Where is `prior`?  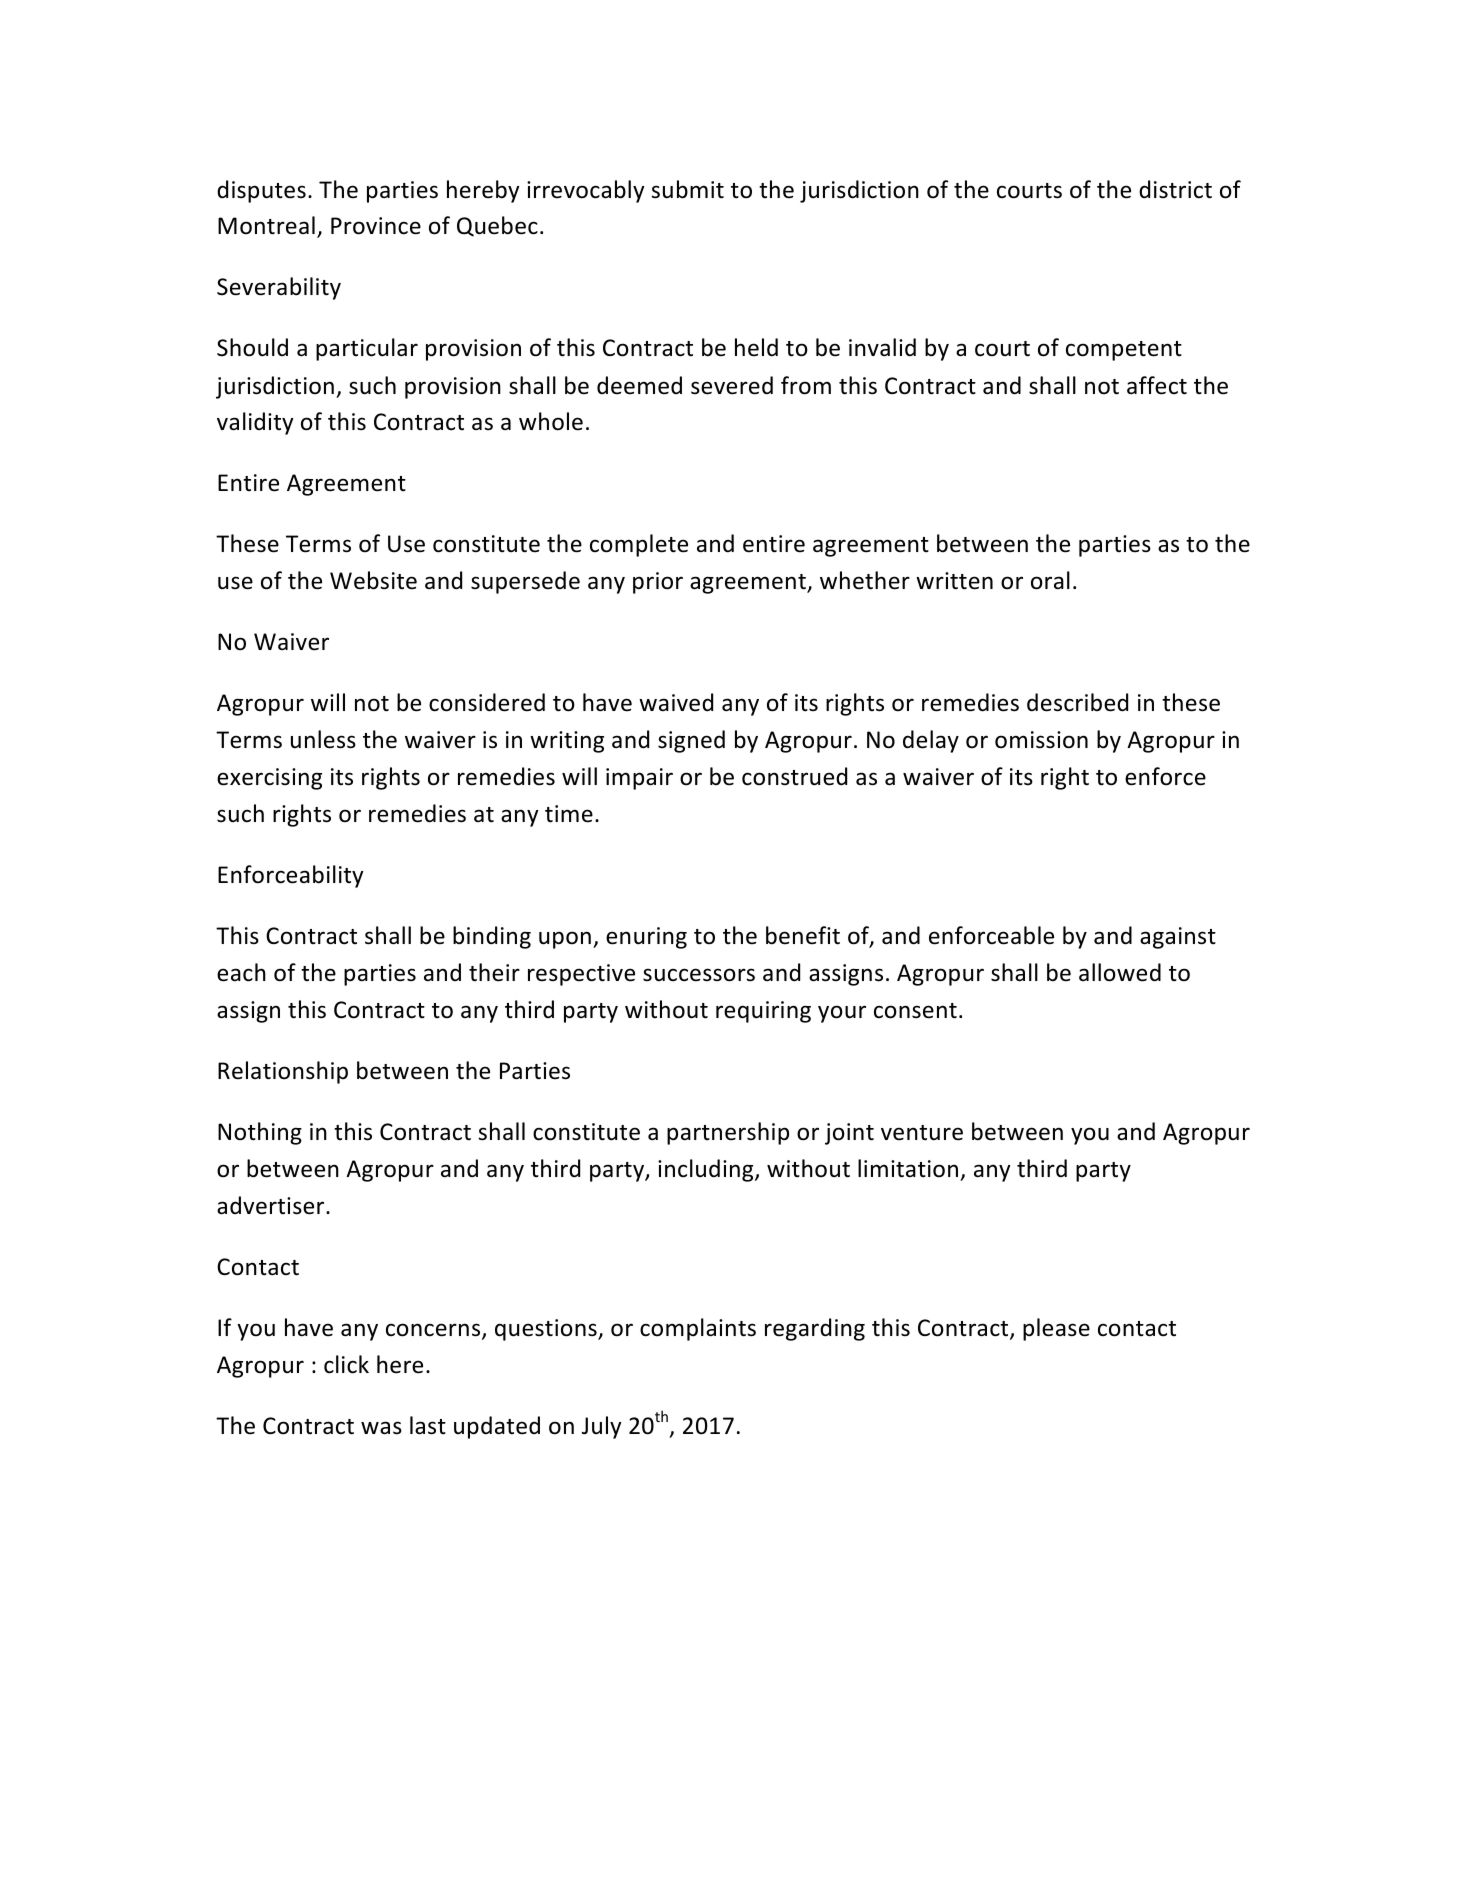
prior is located at coordinates (658, 583).
